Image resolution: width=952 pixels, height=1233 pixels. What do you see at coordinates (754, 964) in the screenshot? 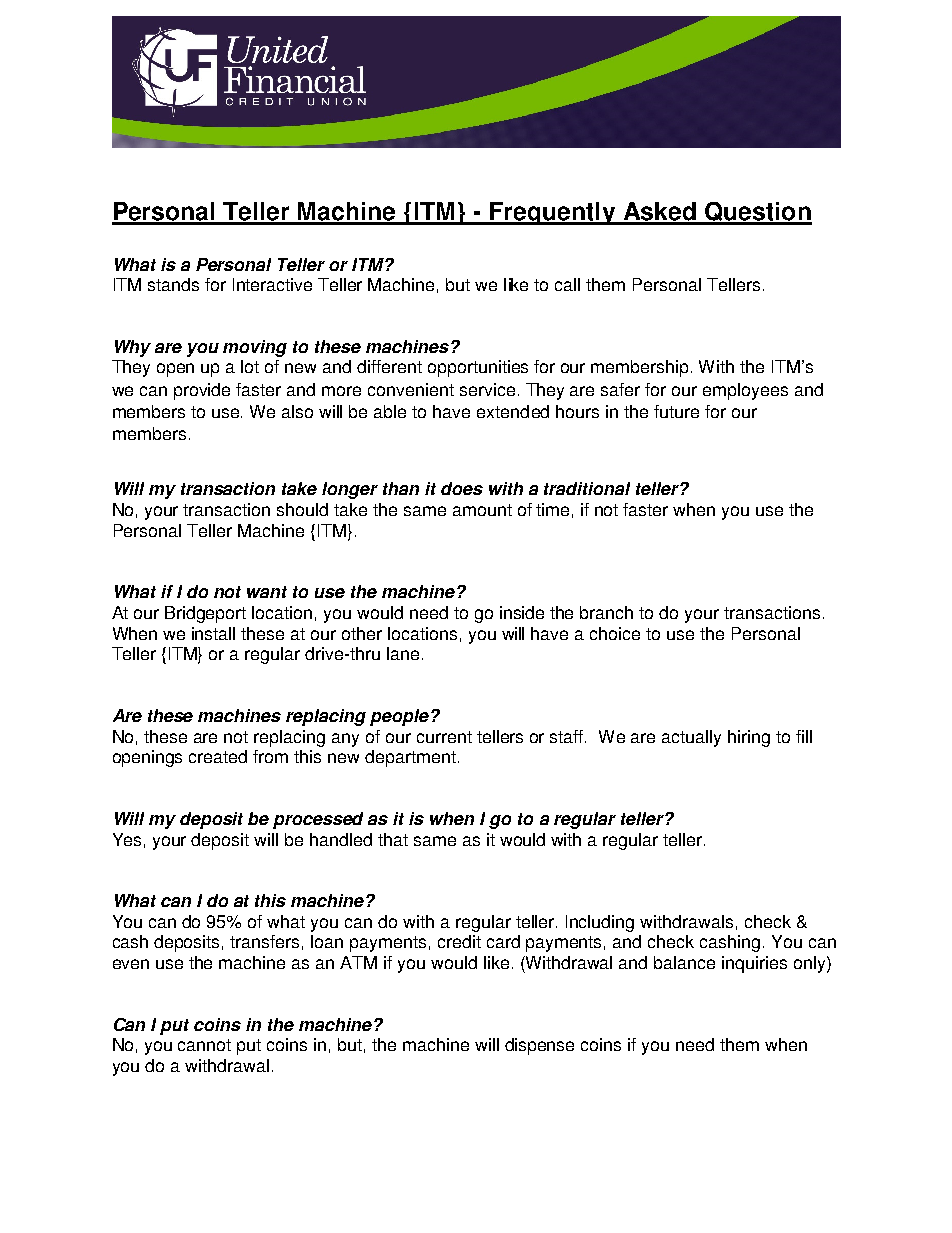
I see `inquiries` at bounding box center [754, 964].
